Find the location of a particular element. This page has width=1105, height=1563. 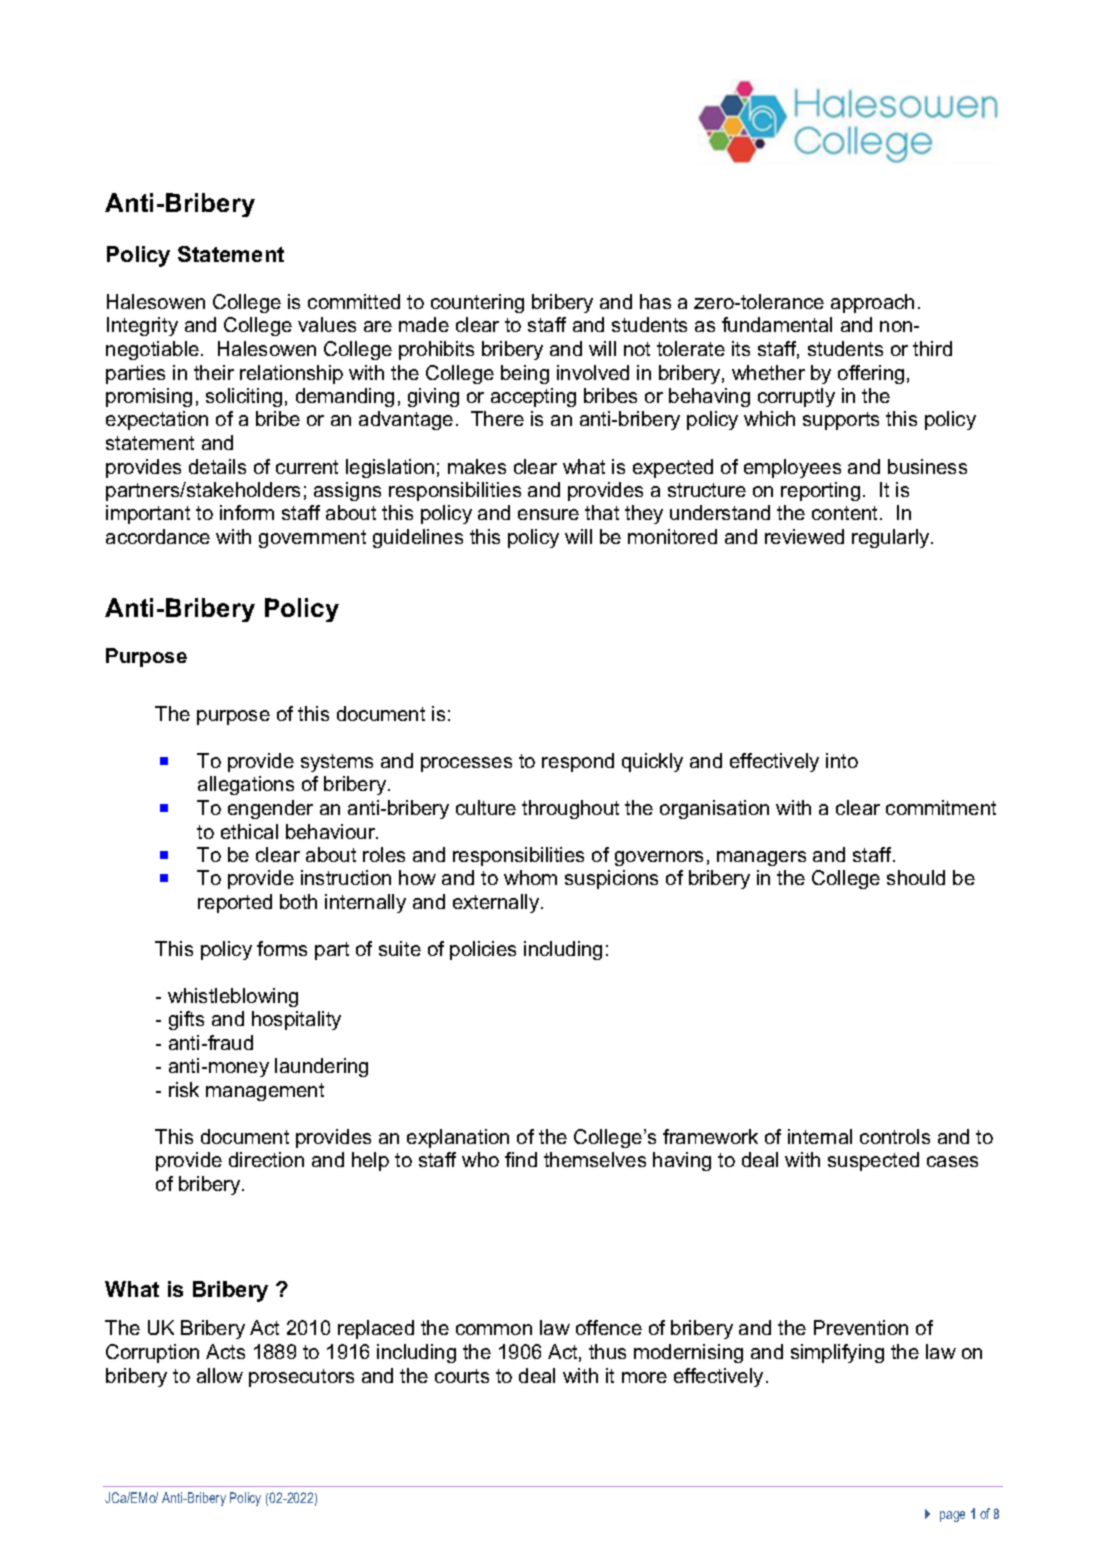

allow is located at coordinates (220, 1375).
